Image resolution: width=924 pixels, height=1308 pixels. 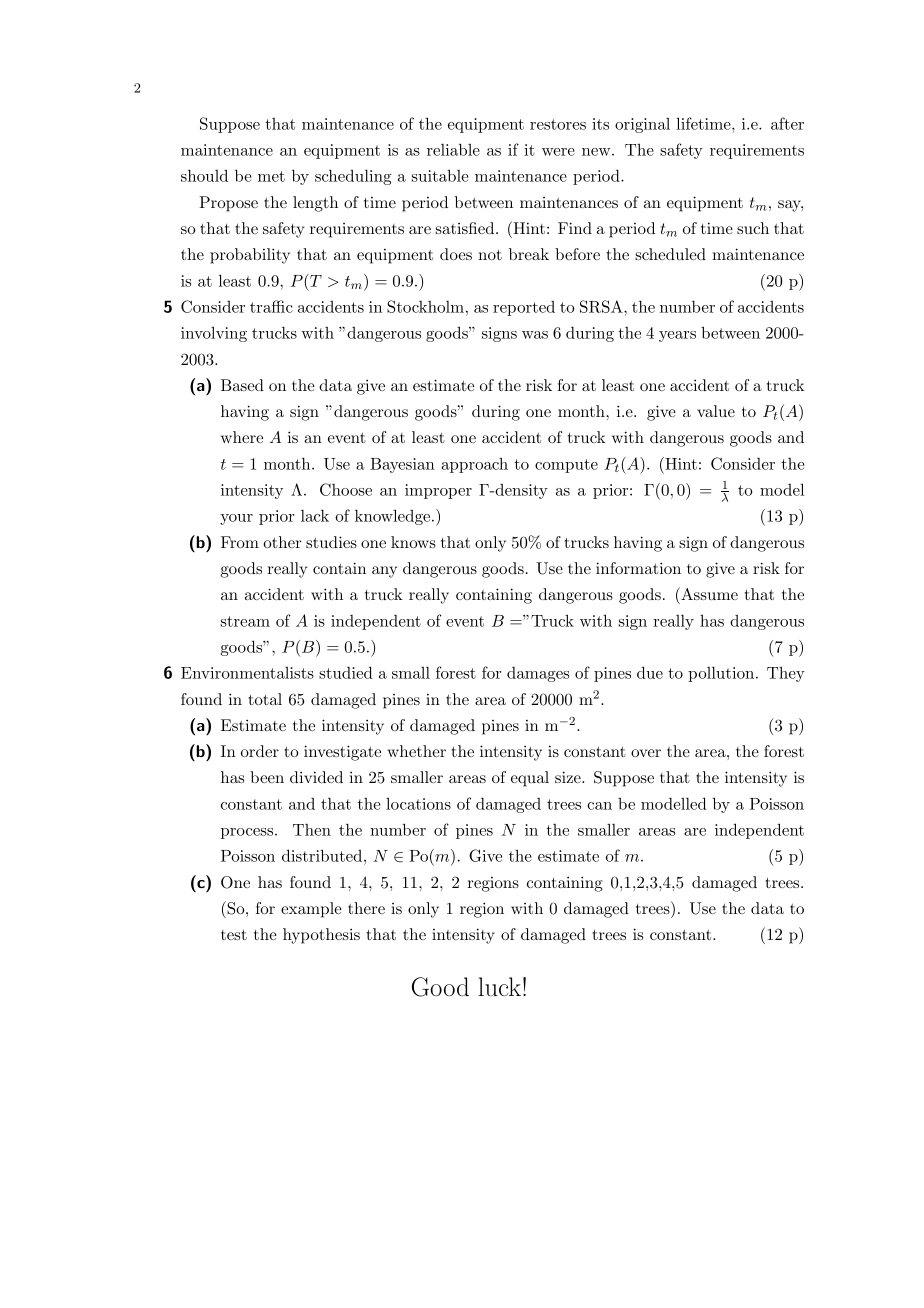 What do you see at coordinates (282, 542) in the screenshot?
I see `other` at bounding box center [282, 542].
